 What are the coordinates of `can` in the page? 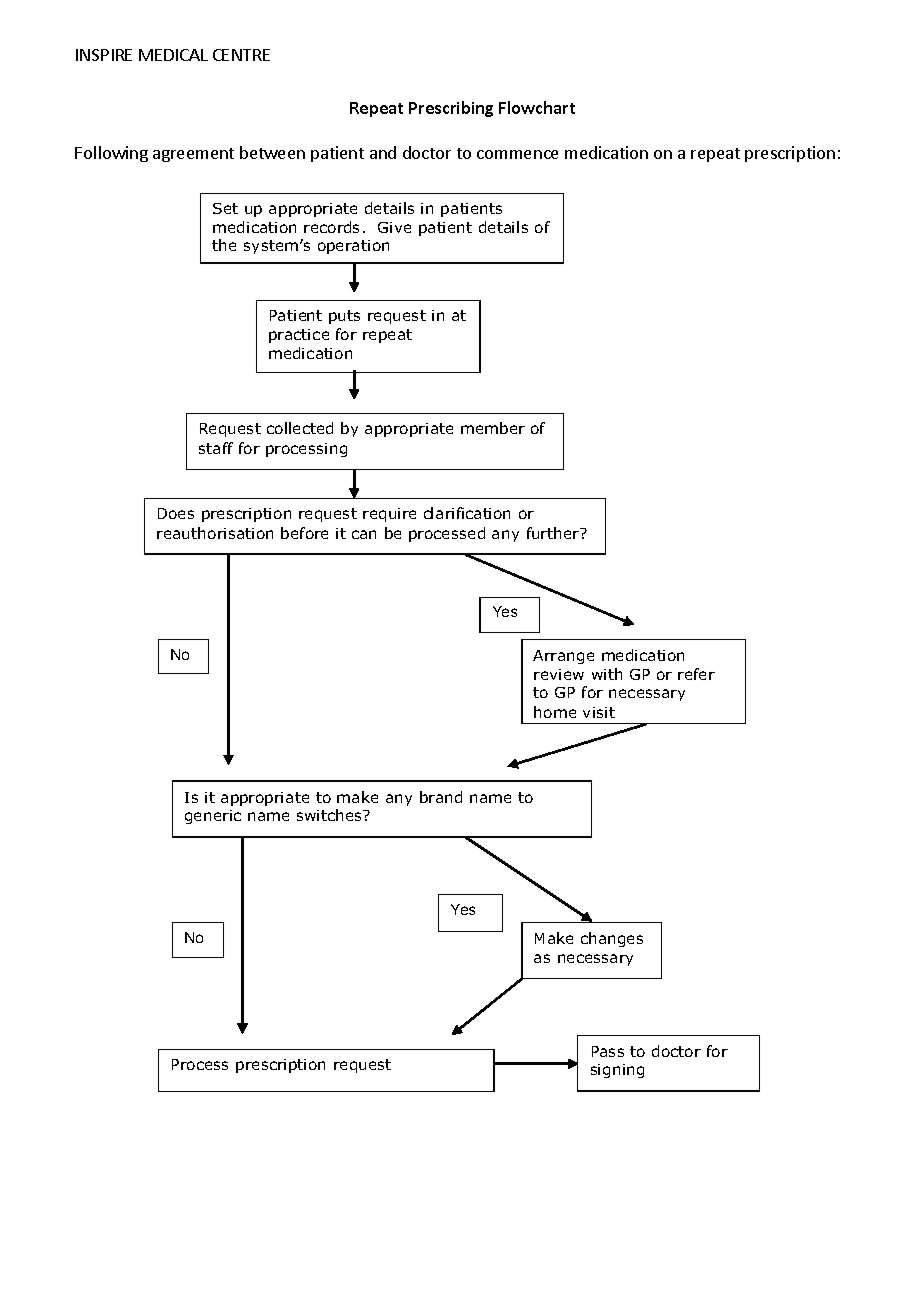 It's located at (364, 534).
